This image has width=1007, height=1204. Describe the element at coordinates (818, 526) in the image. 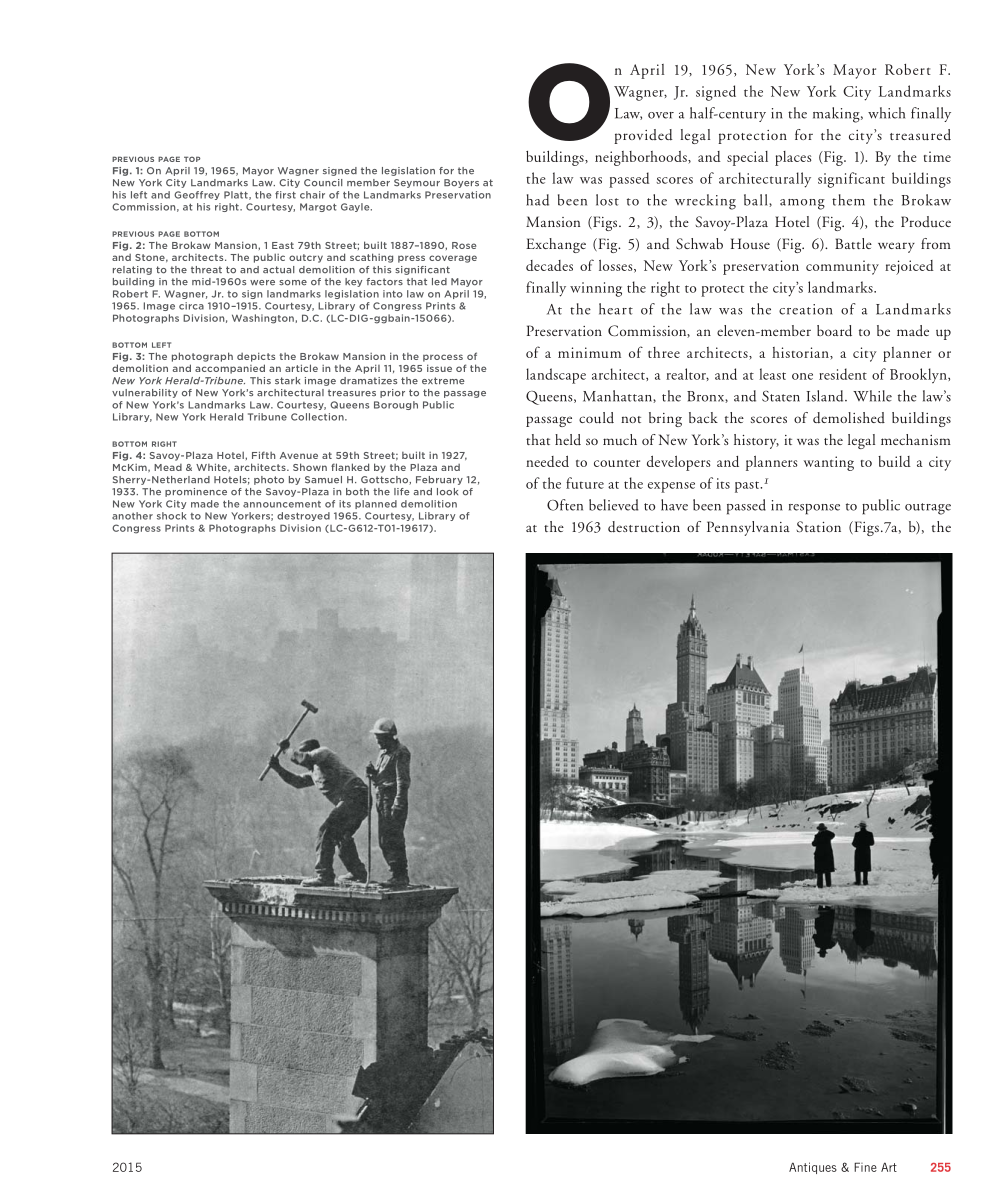

I see `Station` at that location.
